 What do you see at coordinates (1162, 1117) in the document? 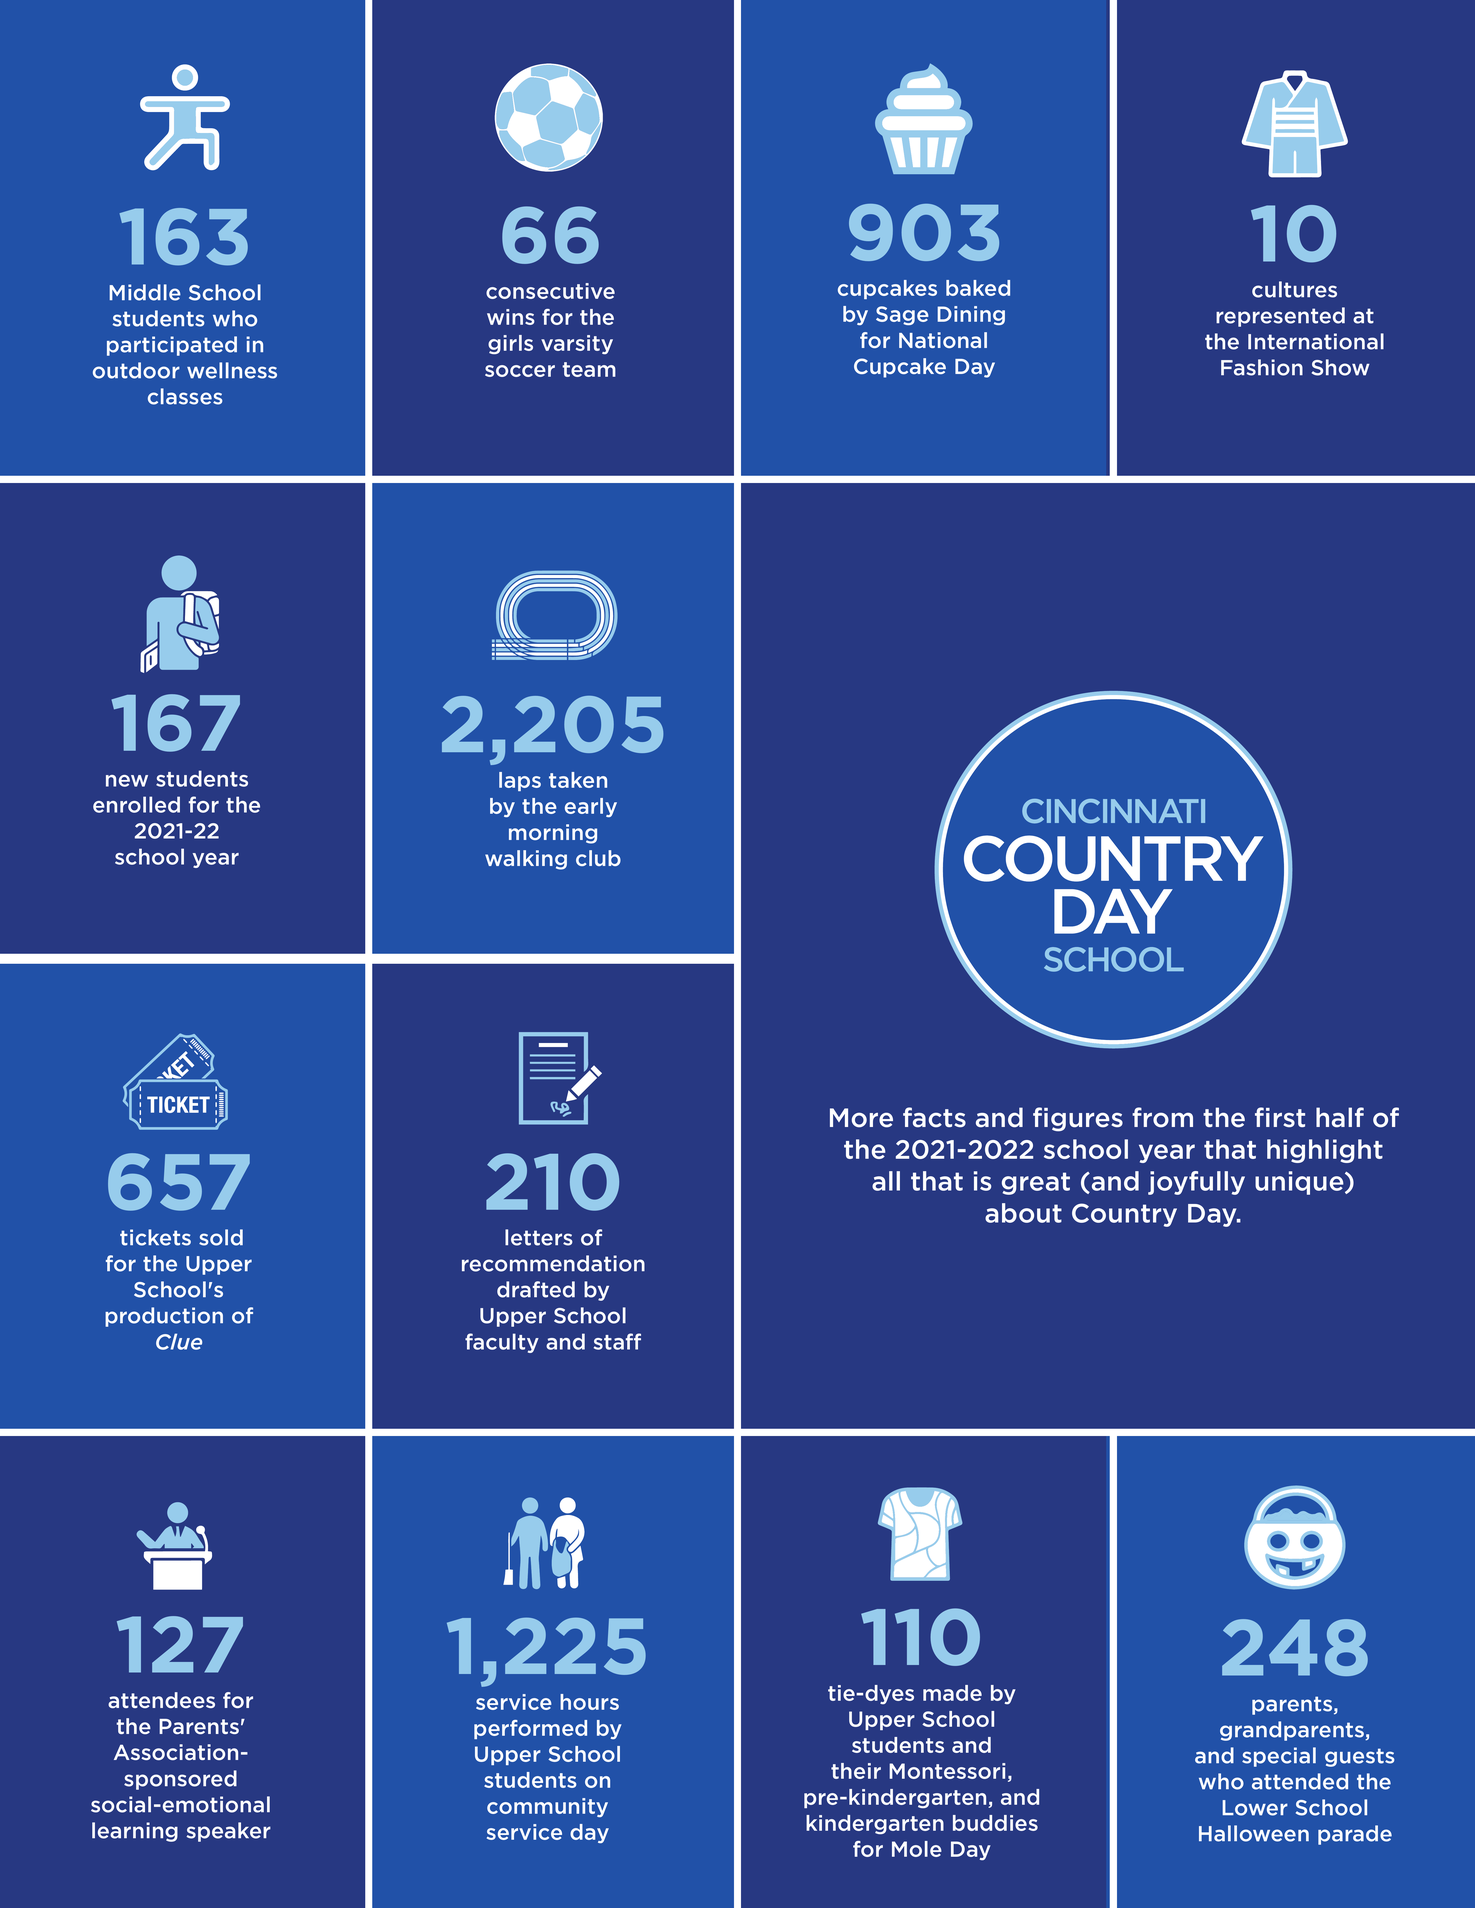
I see `from` at bounding box center [1162, 1117].
